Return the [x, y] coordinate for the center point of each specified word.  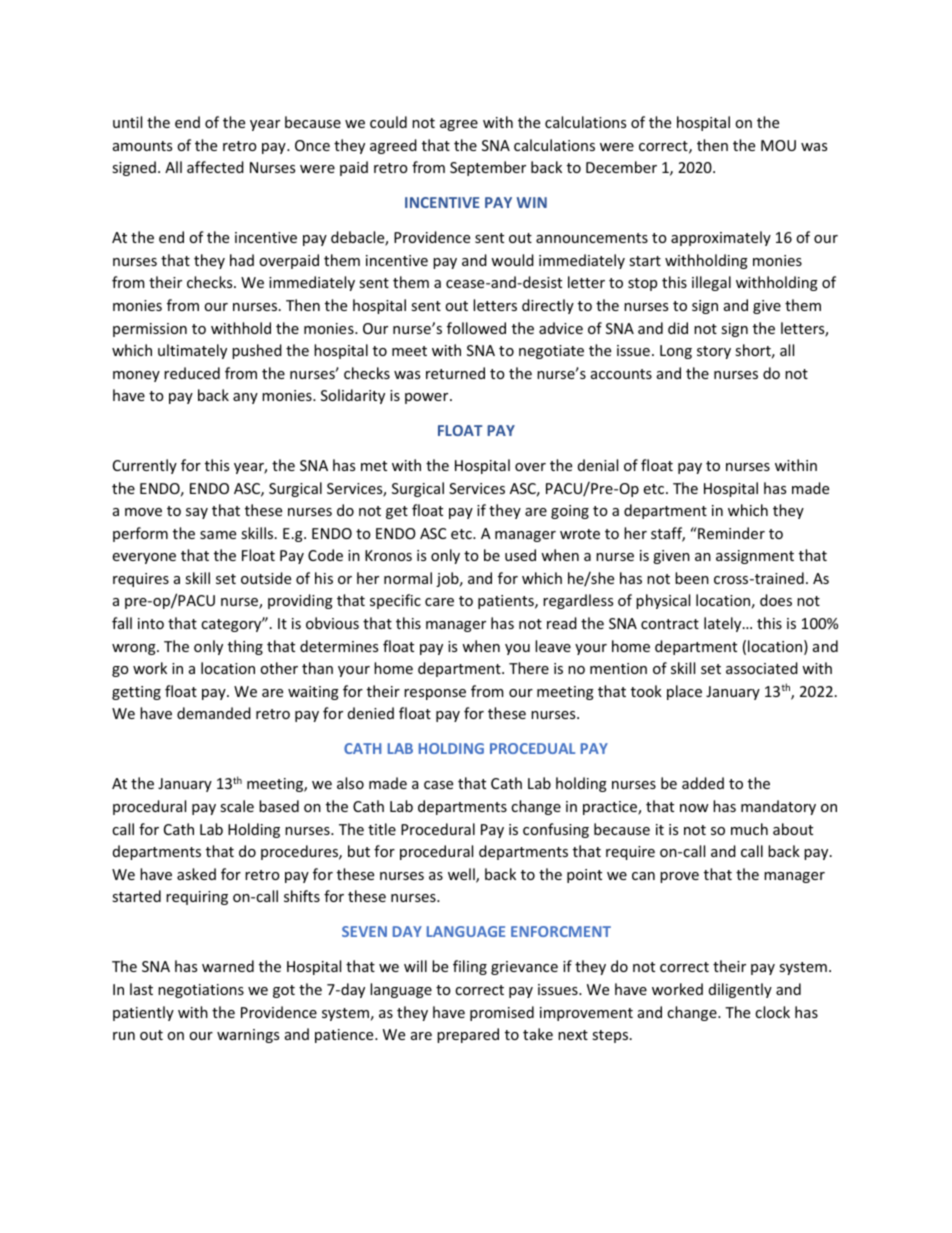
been [692, 578]
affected [215, 167]
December [621, 167]
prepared [468, 1035]
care [439, 602]
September [488, 168]
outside [266, 578]
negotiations [201, 991]
